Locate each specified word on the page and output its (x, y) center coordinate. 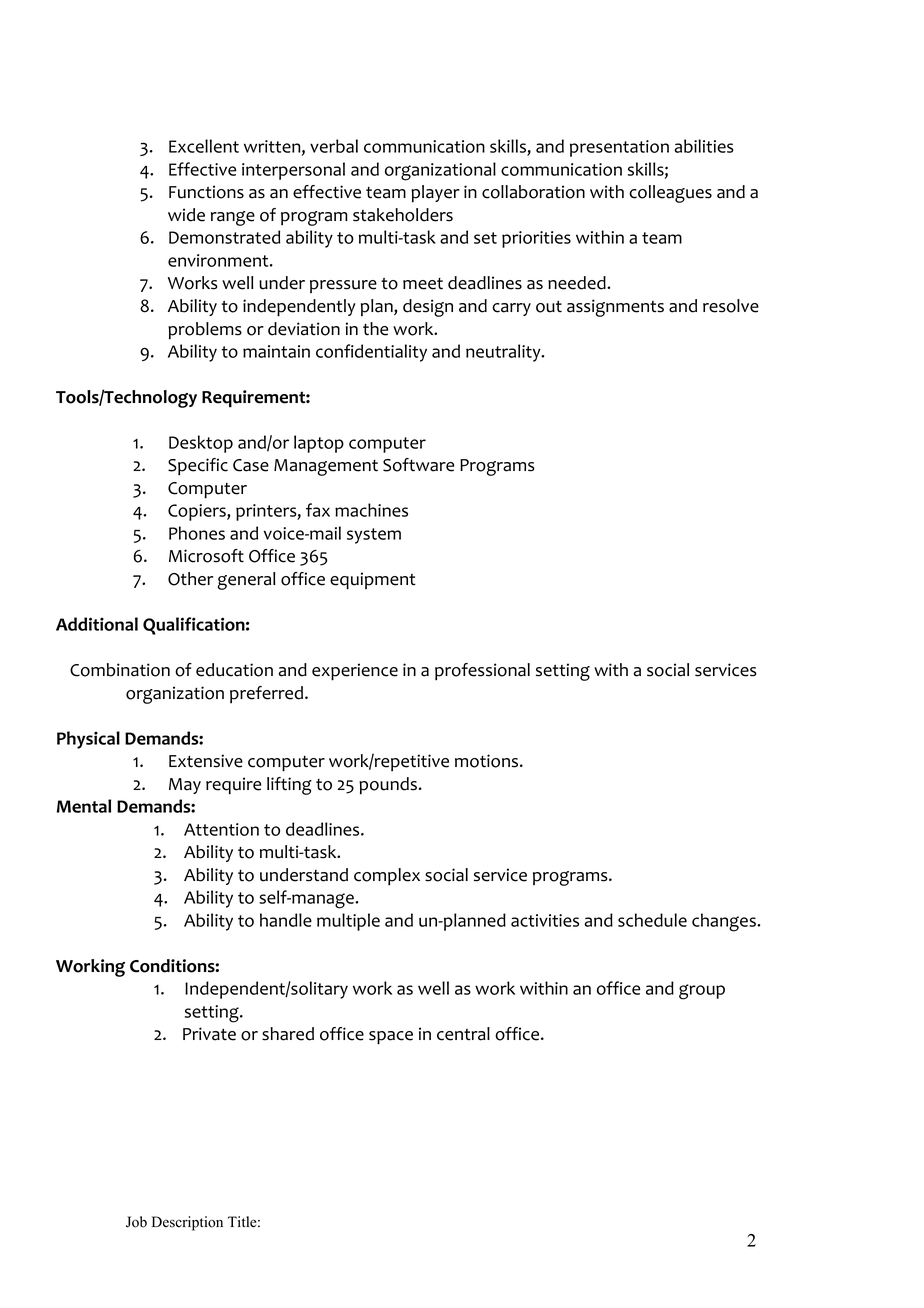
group (702, 992)
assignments (615, 308)
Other (190, 579)
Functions (206, 192)
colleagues (670, 194)
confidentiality (371, 353)
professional (482, 672)
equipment (373, 580)
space (391, 1038)
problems (205, 331)
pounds (388, 786)
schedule (652, 920)
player (435, 194)
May (185, 786)
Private (209, 1034)
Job (136, 1222)
